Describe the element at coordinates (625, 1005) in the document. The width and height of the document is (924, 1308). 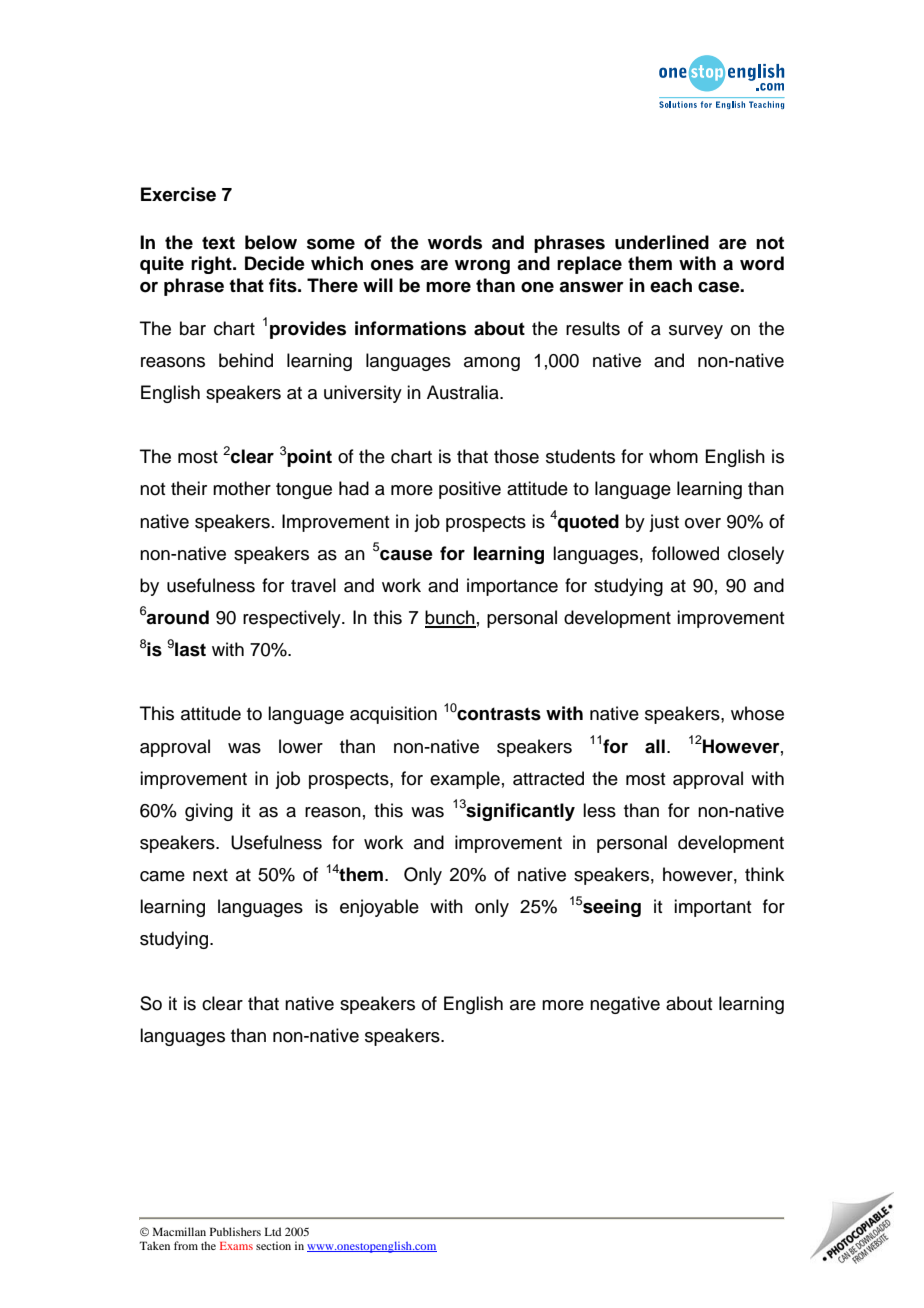
I see `negative` at that location.
